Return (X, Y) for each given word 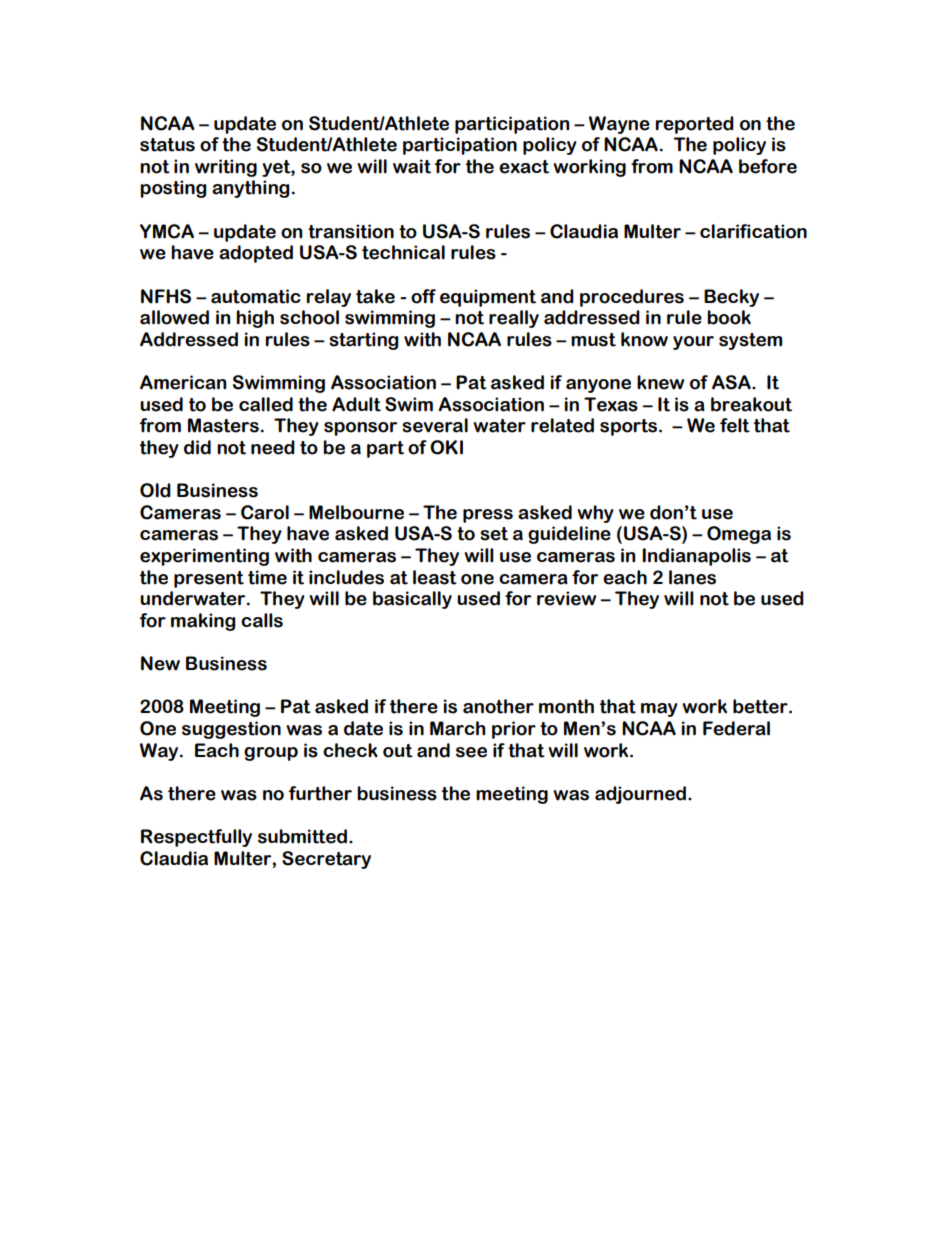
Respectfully (196, 838)
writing (226, 168)
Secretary (326, 860)
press (488, 516)
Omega (739, 535)
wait (412, 166)
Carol (265, 512)
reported (695, 125)
